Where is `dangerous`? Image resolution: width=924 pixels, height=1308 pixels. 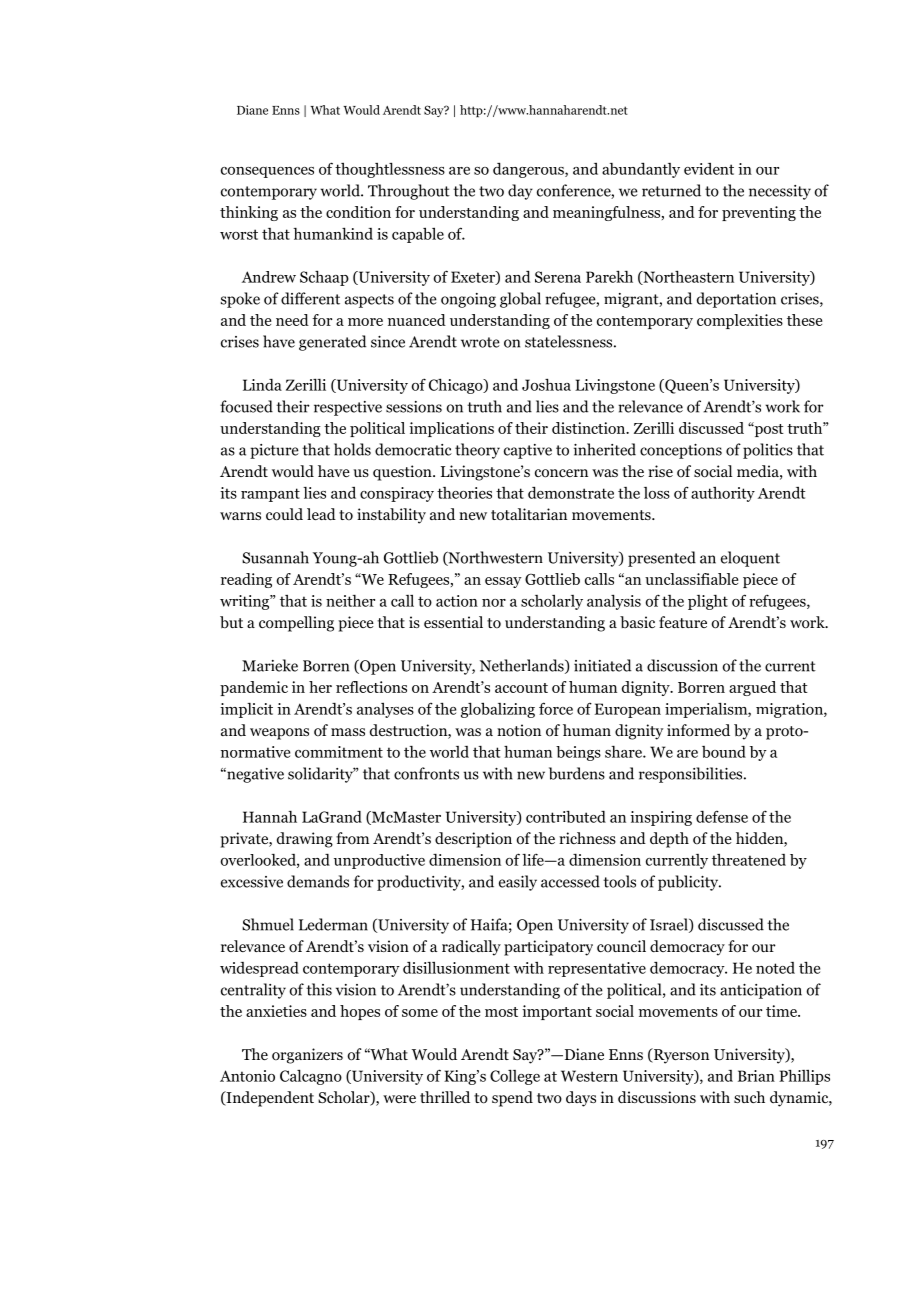 dangerous is located at coordinates (529, 170).
